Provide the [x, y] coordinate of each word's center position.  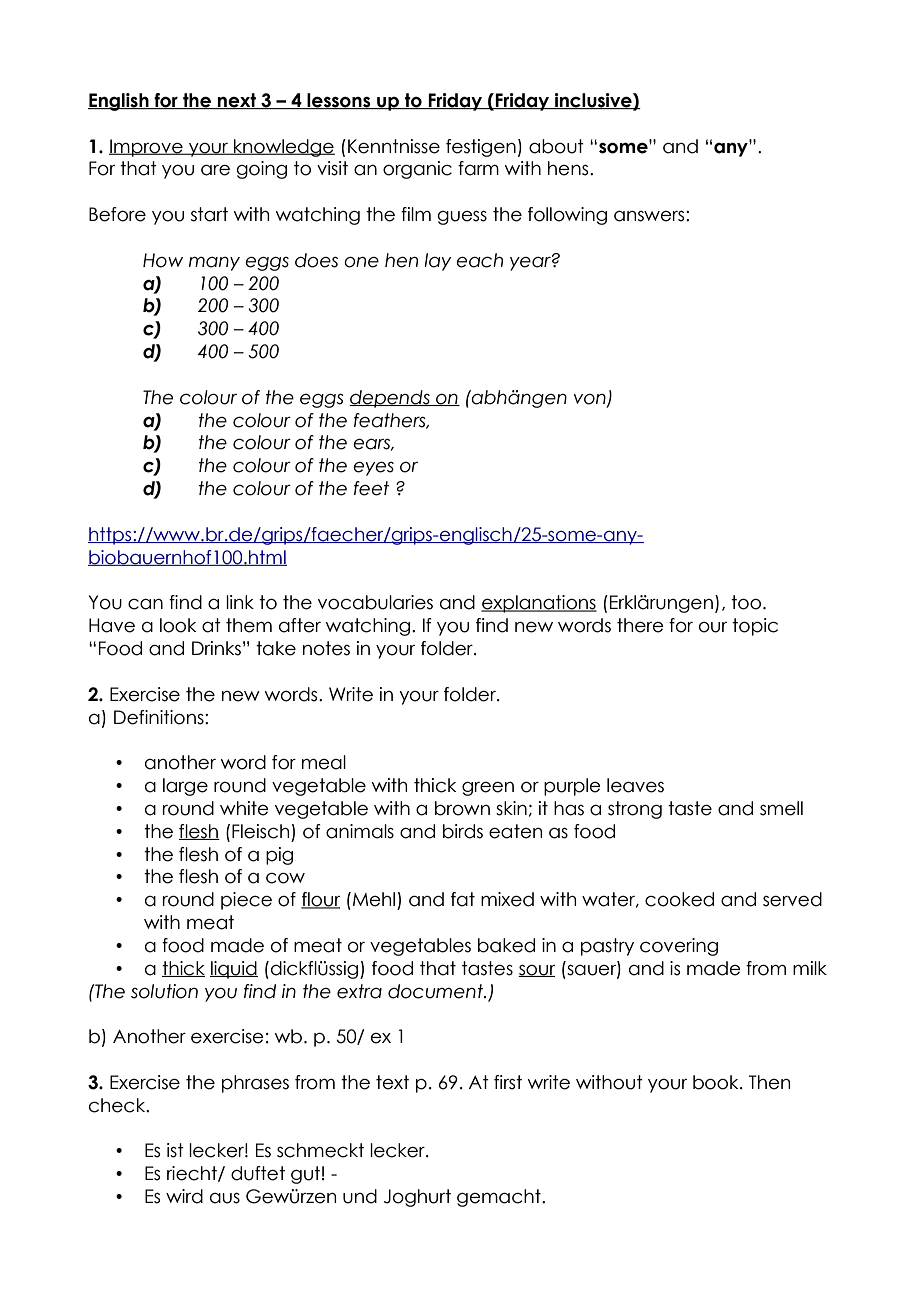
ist [175, 1150]
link [240, 602]
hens [569, 168]
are [215, 170]
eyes [373, 469]
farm [478, 168]
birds [463, 831]
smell [781, 808]
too [746, 602]
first [508, 1082]
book [717, 1082]
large [185, 787]
